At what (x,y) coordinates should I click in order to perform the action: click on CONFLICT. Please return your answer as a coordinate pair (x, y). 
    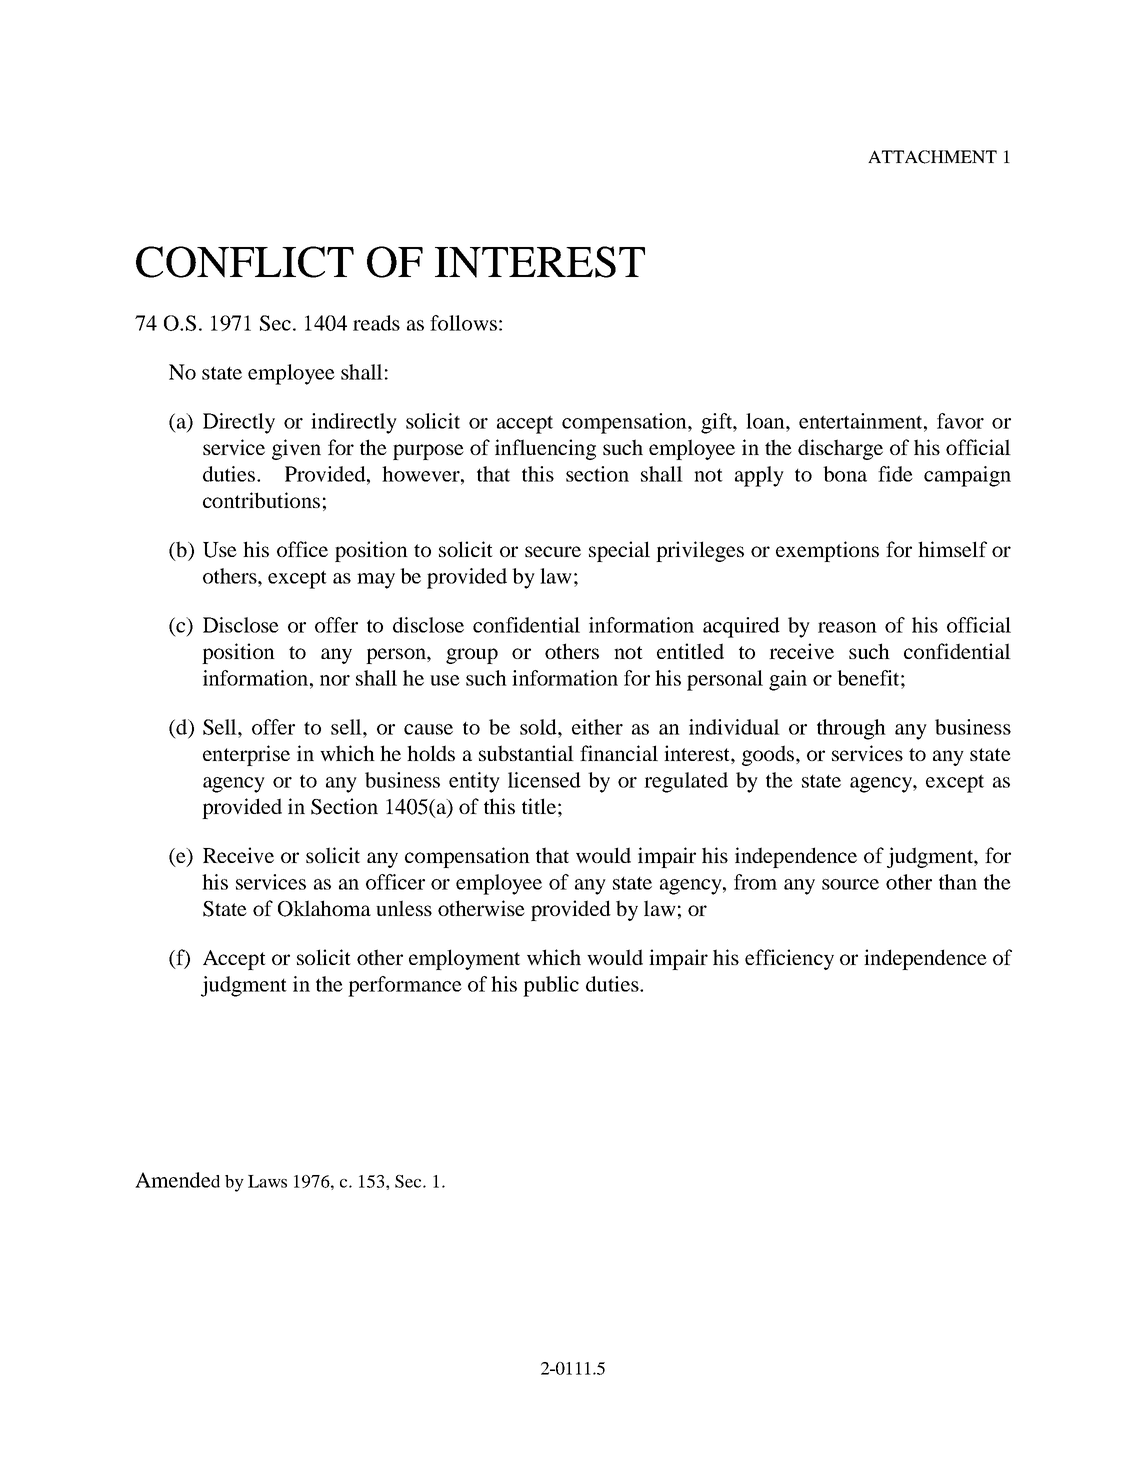
    Looking at the image, I should click on (245, 262).
